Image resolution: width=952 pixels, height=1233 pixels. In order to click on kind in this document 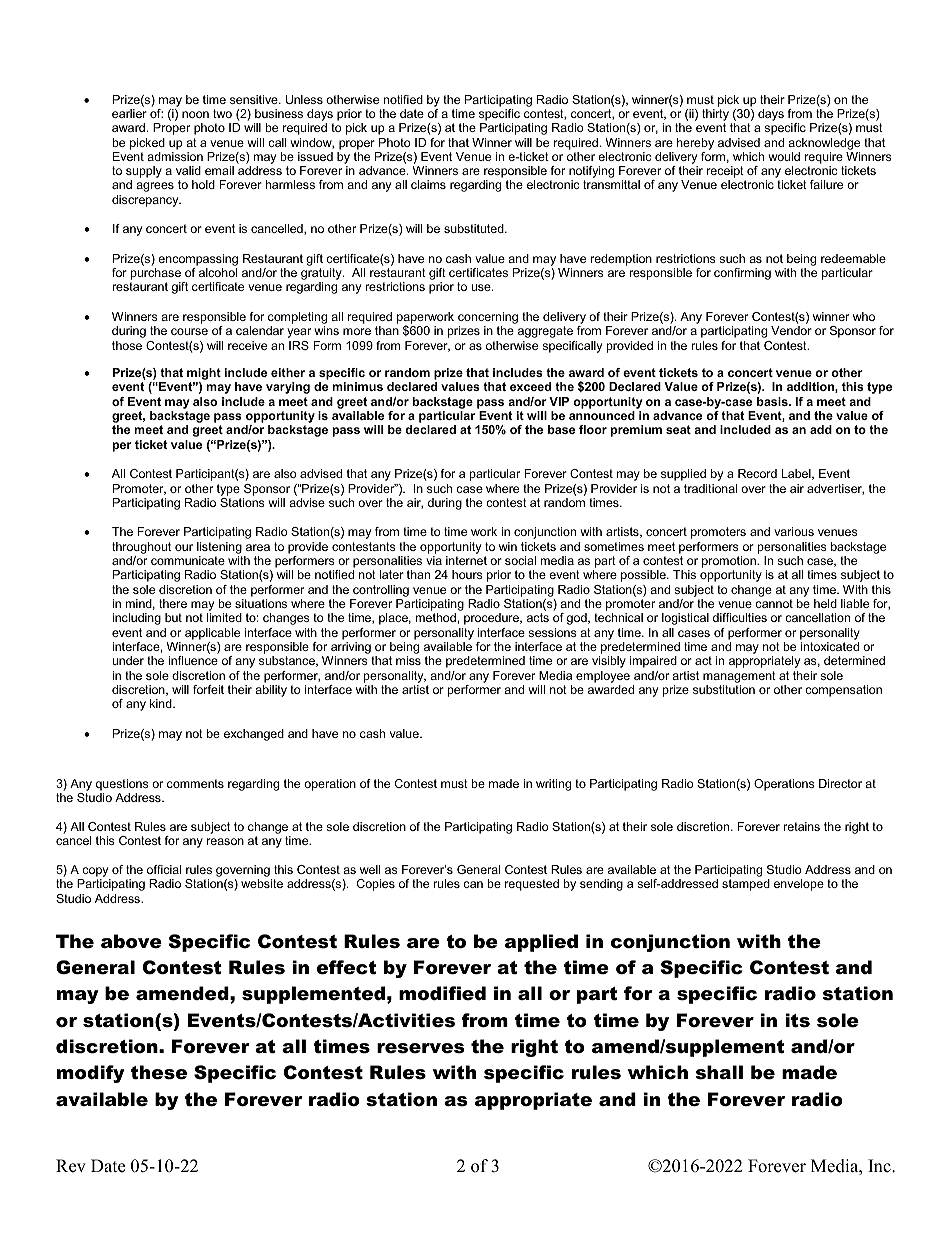, I will do `click(162, 703)`.
